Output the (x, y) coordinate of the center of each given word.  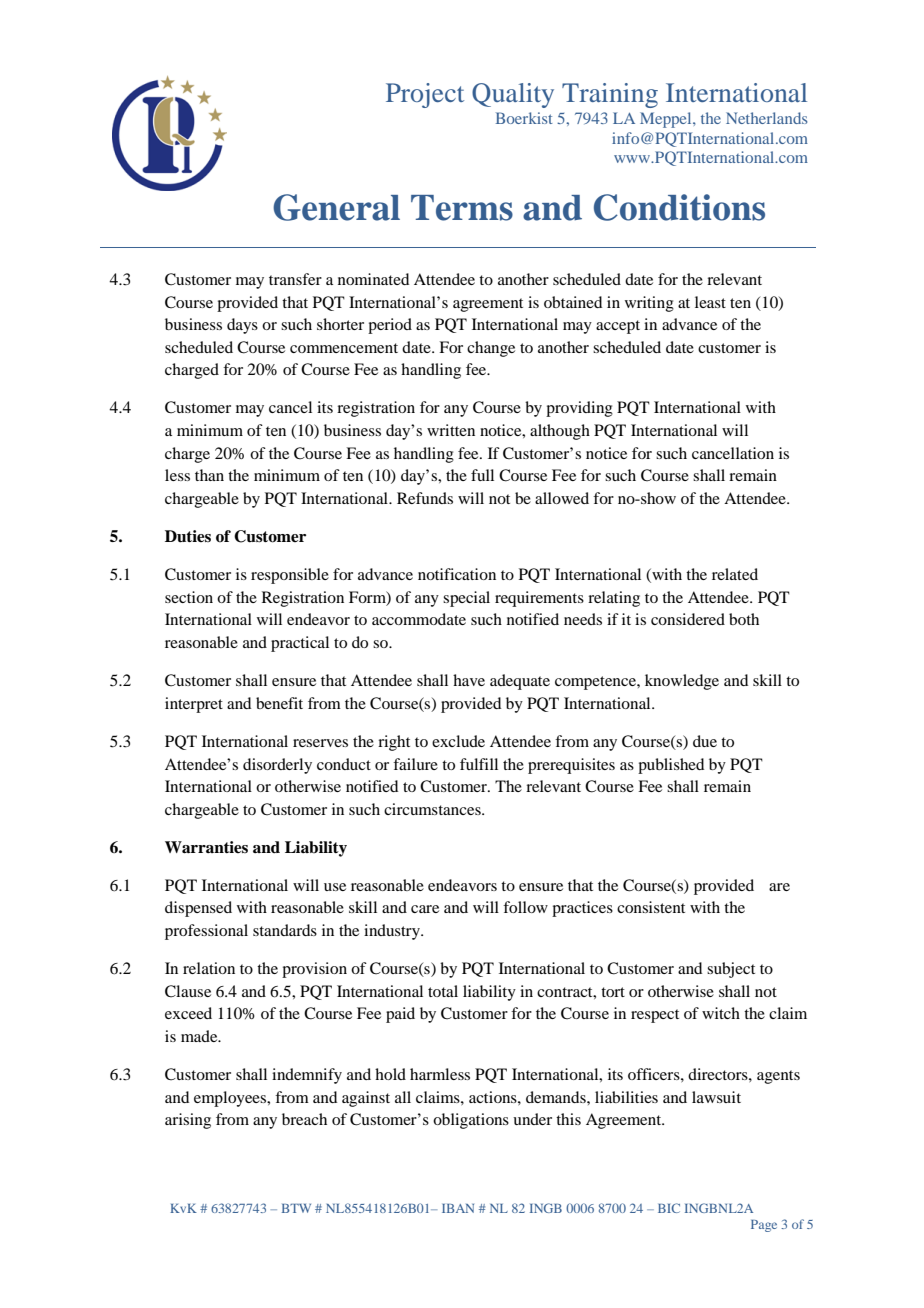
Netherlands (766, 118)
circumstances (433, 809)
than (209, 475)
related (735, 574)
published (671, 766)
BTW (296, 1208)
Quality (513, 95)
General (336, 207)
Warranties (206, 847)
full (482, 475)
